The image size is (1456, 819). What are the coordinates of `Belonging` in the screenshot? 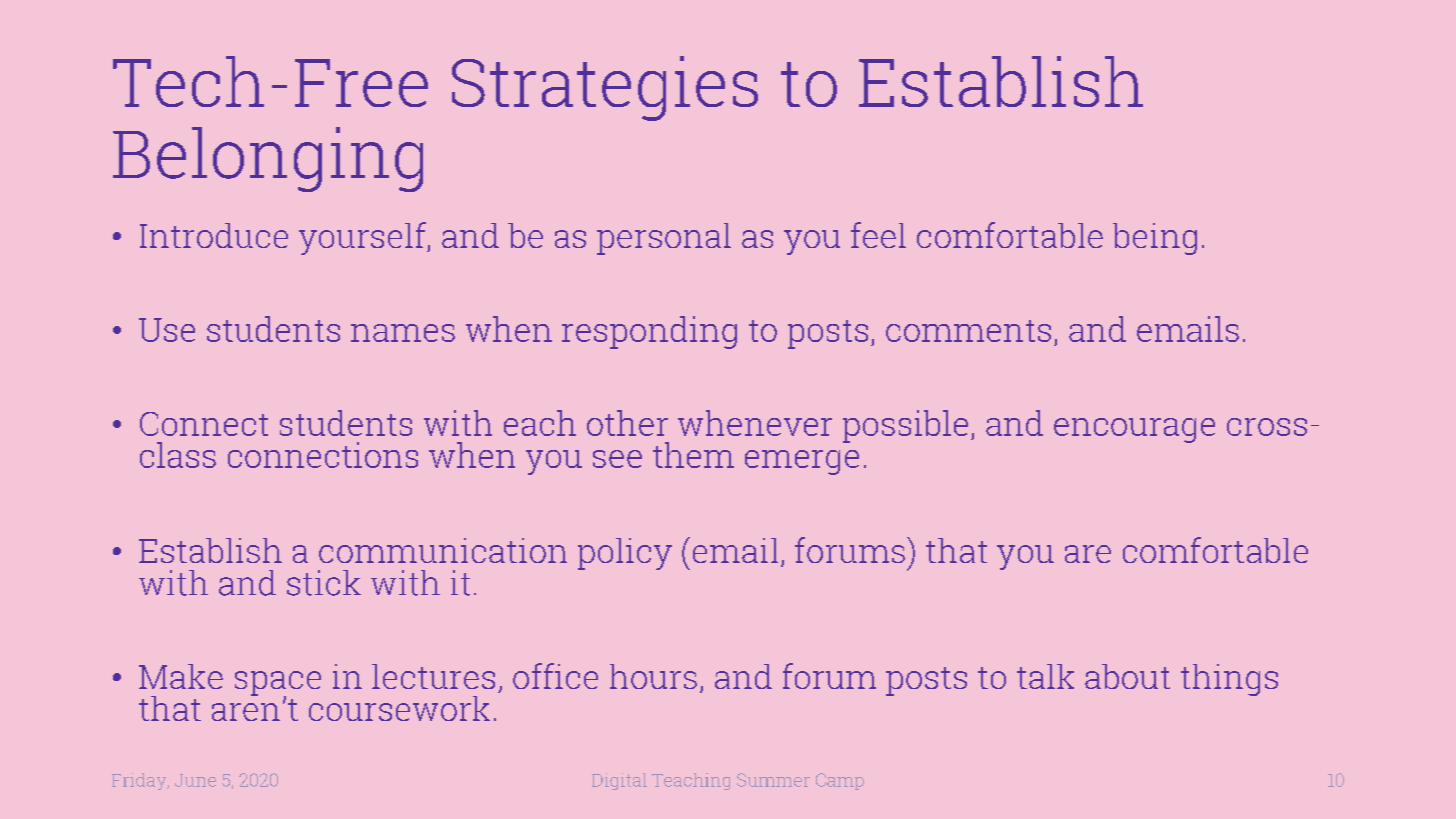 It's located at (268, 159).
